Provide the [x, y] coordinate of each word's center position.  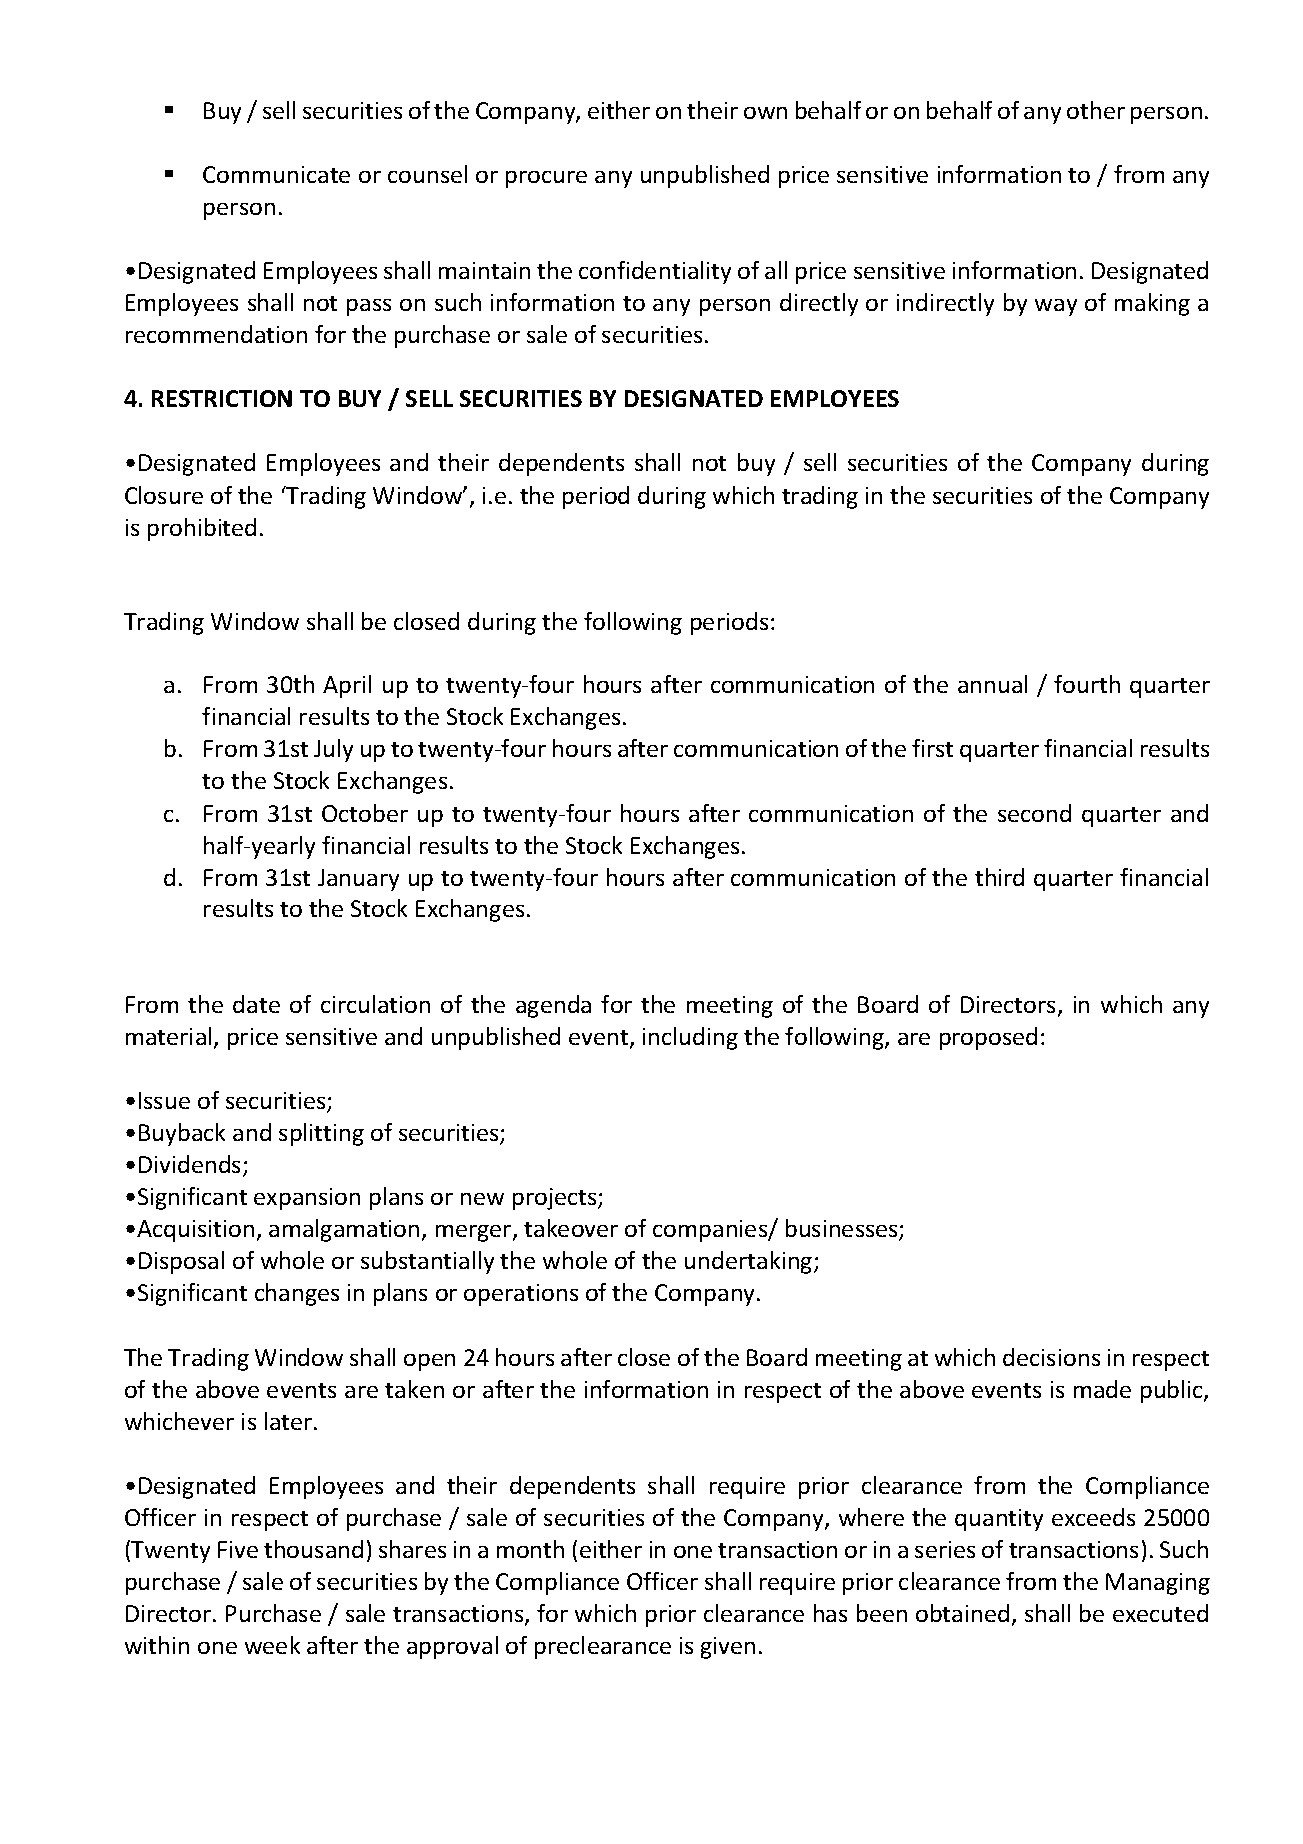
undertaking [750, 1262]
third [999, 877]
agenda [553, 1006]
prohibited [202, 529]
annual [992, 684]
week [272, 1645]
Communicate [276, 174]
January [358, 880]
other [1096, 110]
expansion [307, 1199]
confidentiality [655, 272]
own [765, 113]
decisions [1051, 1357]
